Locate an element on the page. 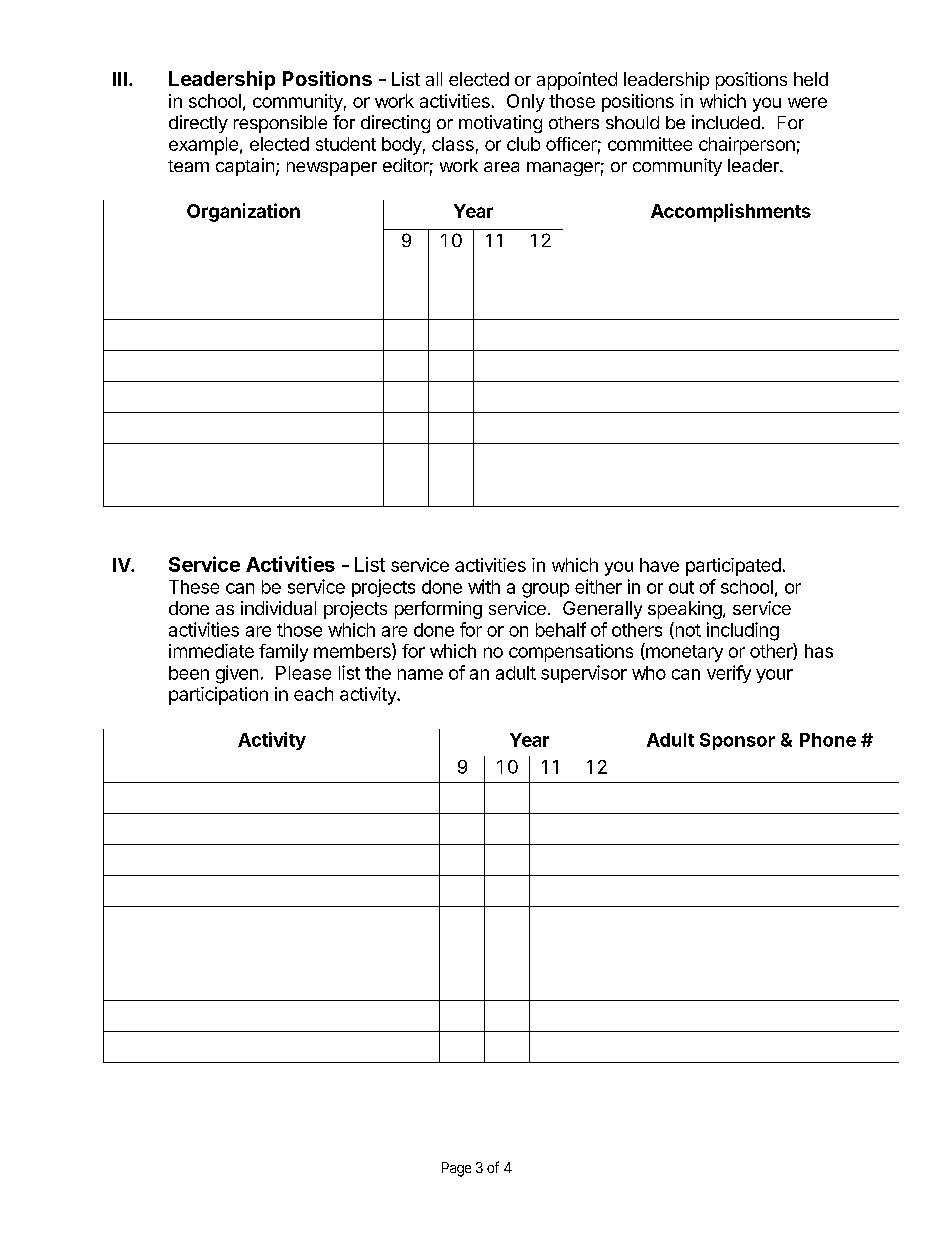  including is located at coordinates (743, 631).
